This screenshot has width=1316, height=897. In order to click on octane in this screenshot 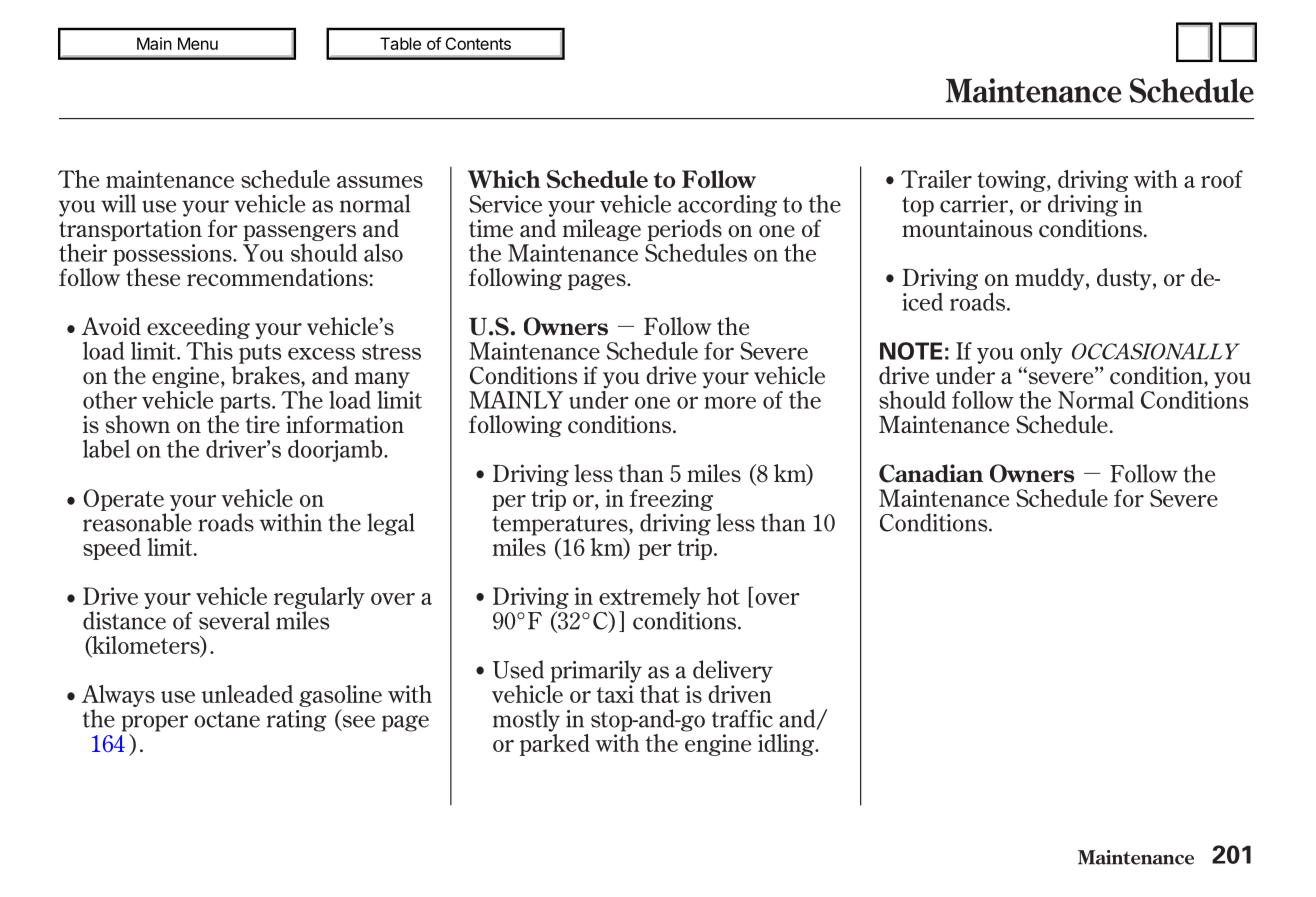, I will do `click(227, 719)`.
